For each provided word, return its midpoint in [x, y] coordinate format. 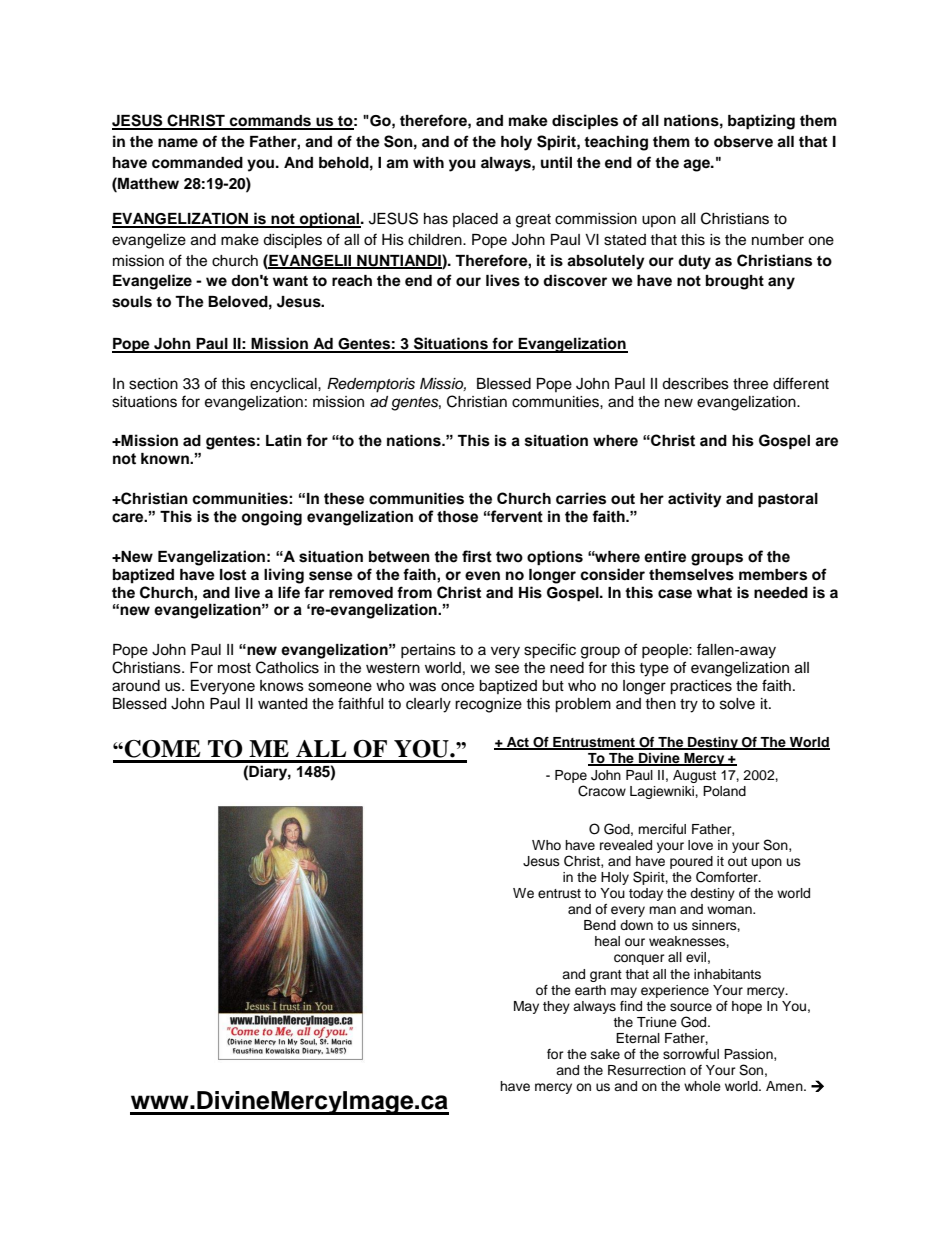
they [556, 1007]
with [428, 162]
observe [743, 142]
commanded [197, 163]
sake [605, 1054]
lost [233, 575]
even [482, 575]
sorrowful [691, 1054]
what [714, 593]
